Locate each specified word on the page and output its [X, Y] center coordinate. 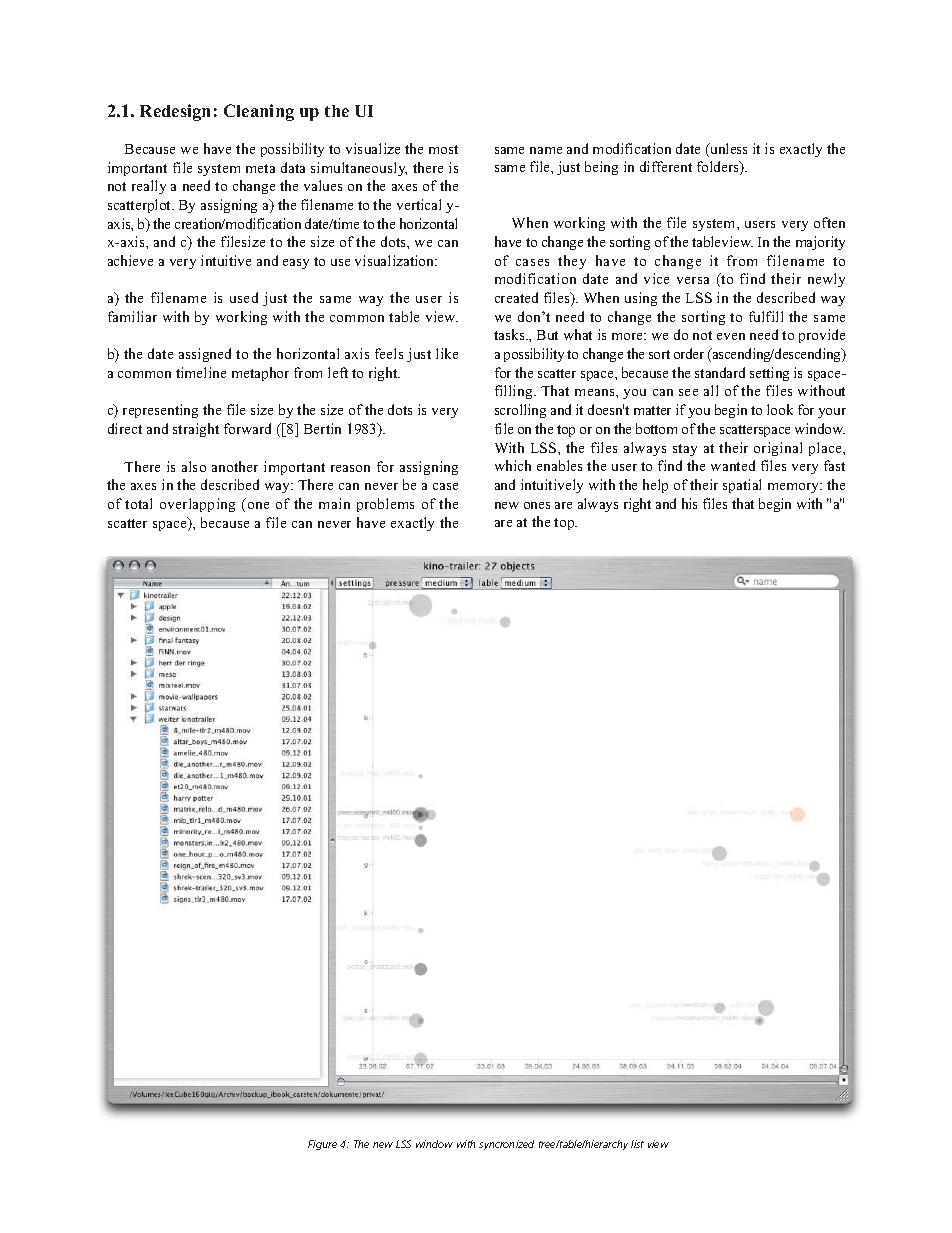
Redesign [175, 112]
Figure [322, 1145]
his [689, 503]
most [443, 149]
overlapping [197, 505]
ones [537, 505]
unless [727, 150]
